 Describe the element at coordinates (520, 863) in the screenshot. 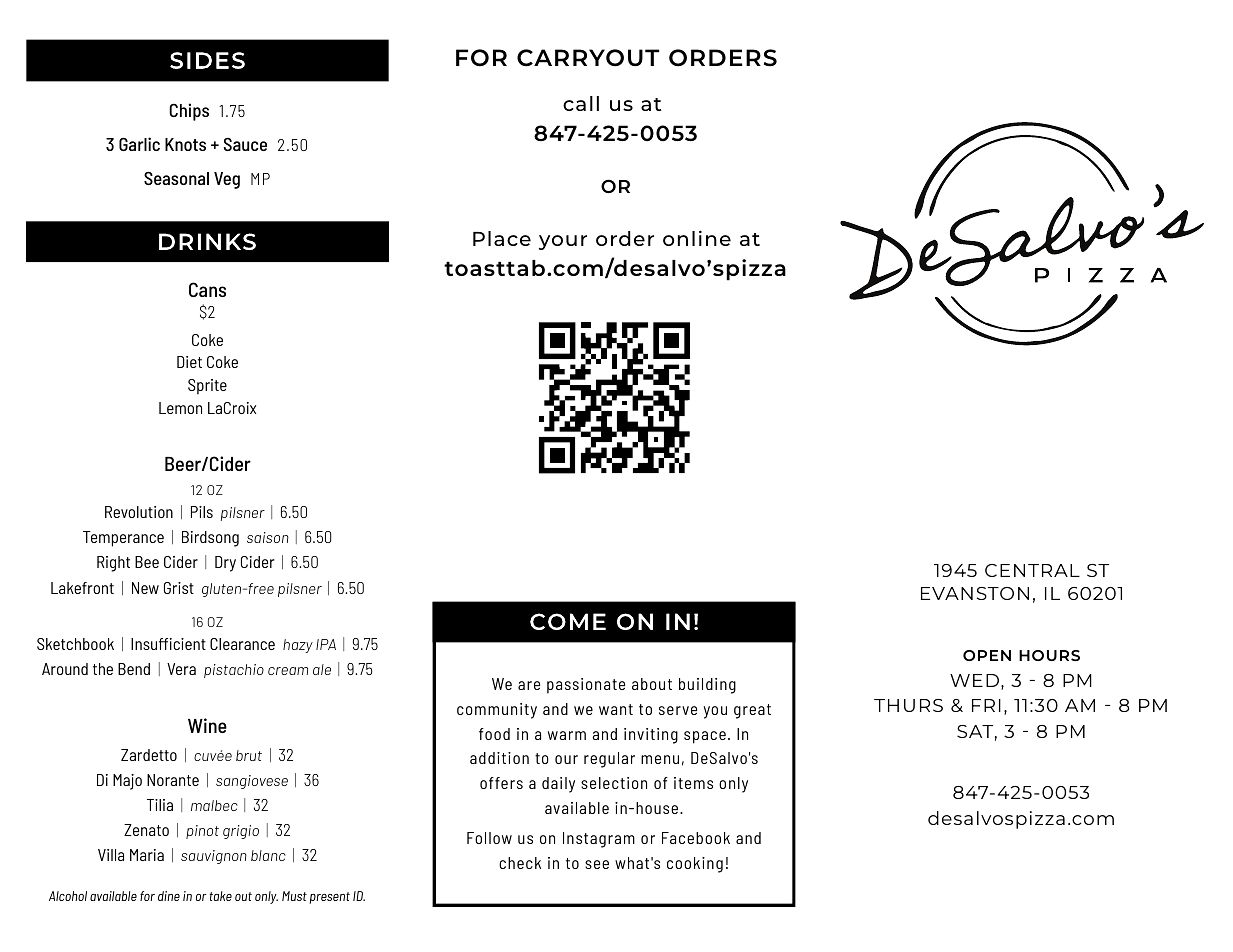

I see `check` at that location.
